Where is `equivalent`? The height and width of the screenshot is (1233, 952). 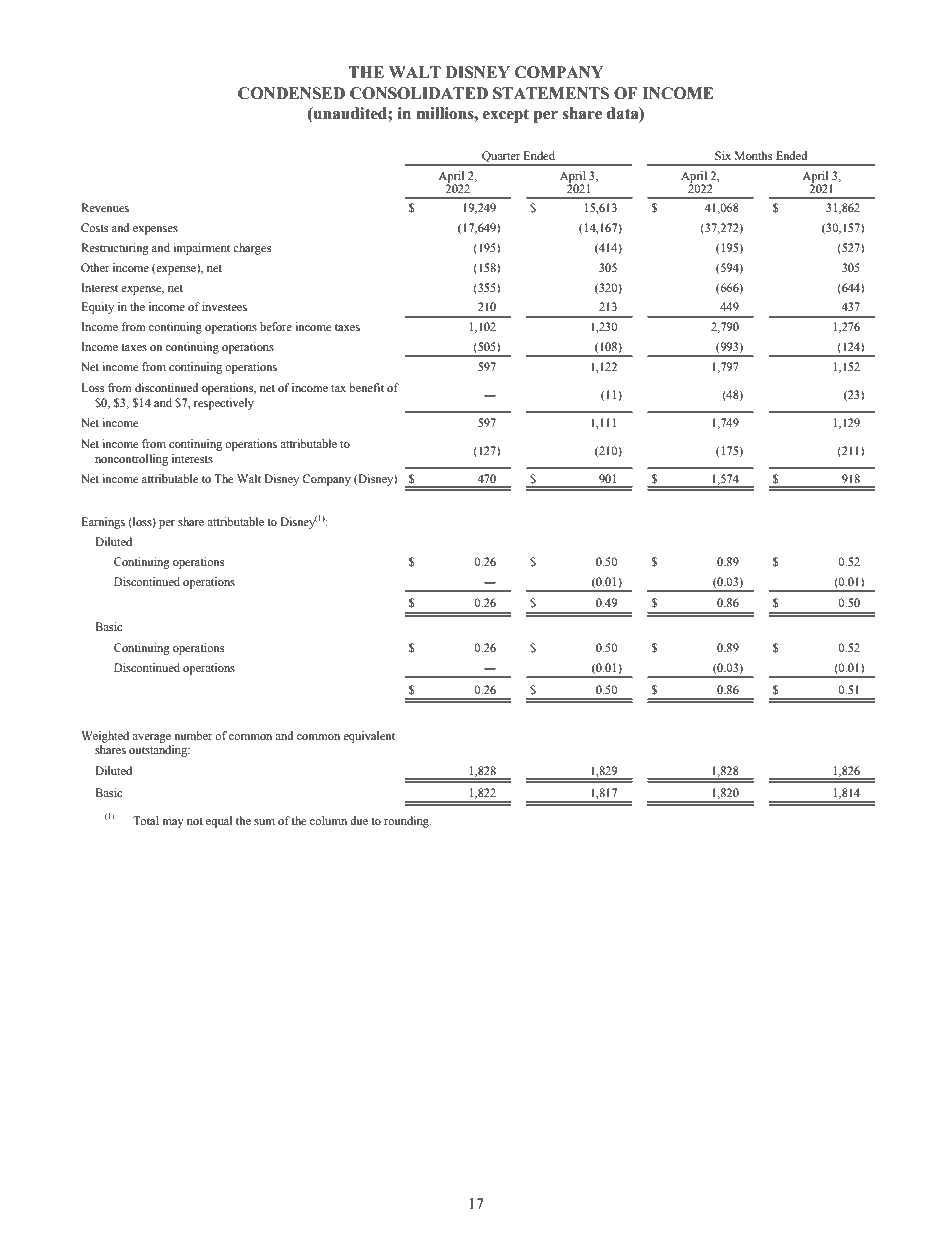
equivalent is located at coordinates (369, 737).
